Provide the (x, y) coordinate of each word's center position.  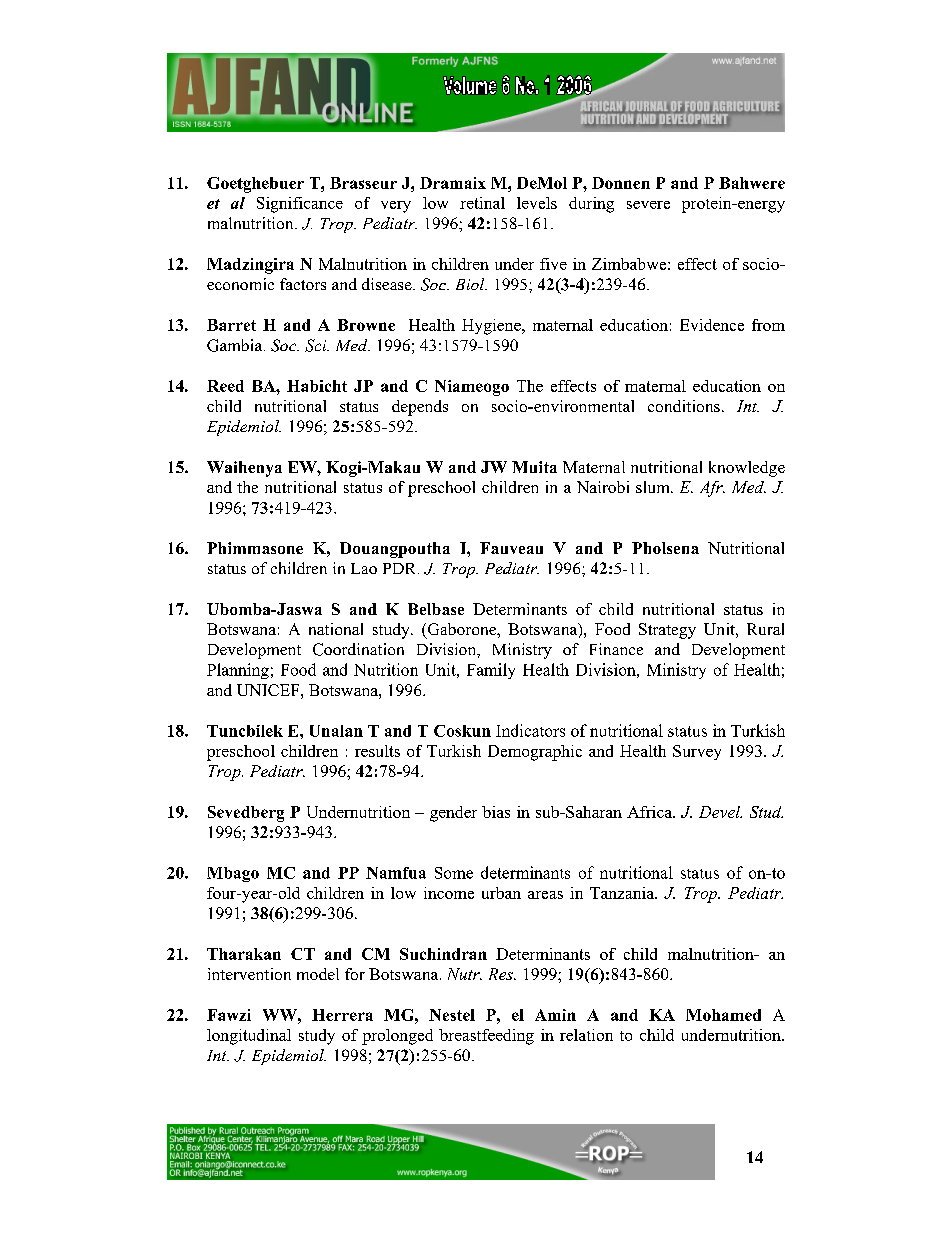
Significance (300, 205)
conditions (684, 406)
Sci (317, 345)
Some (454, 873)
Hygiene (492, 327)
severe (648, 205)
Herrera (342, 1015)
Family (491, 671)
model (318, 974)
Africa (650, 812)
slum (654, 487)
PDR (401, 568)
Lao (364, 568)
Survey (697, 752)
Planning (238, 671)
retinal (482, 203)
